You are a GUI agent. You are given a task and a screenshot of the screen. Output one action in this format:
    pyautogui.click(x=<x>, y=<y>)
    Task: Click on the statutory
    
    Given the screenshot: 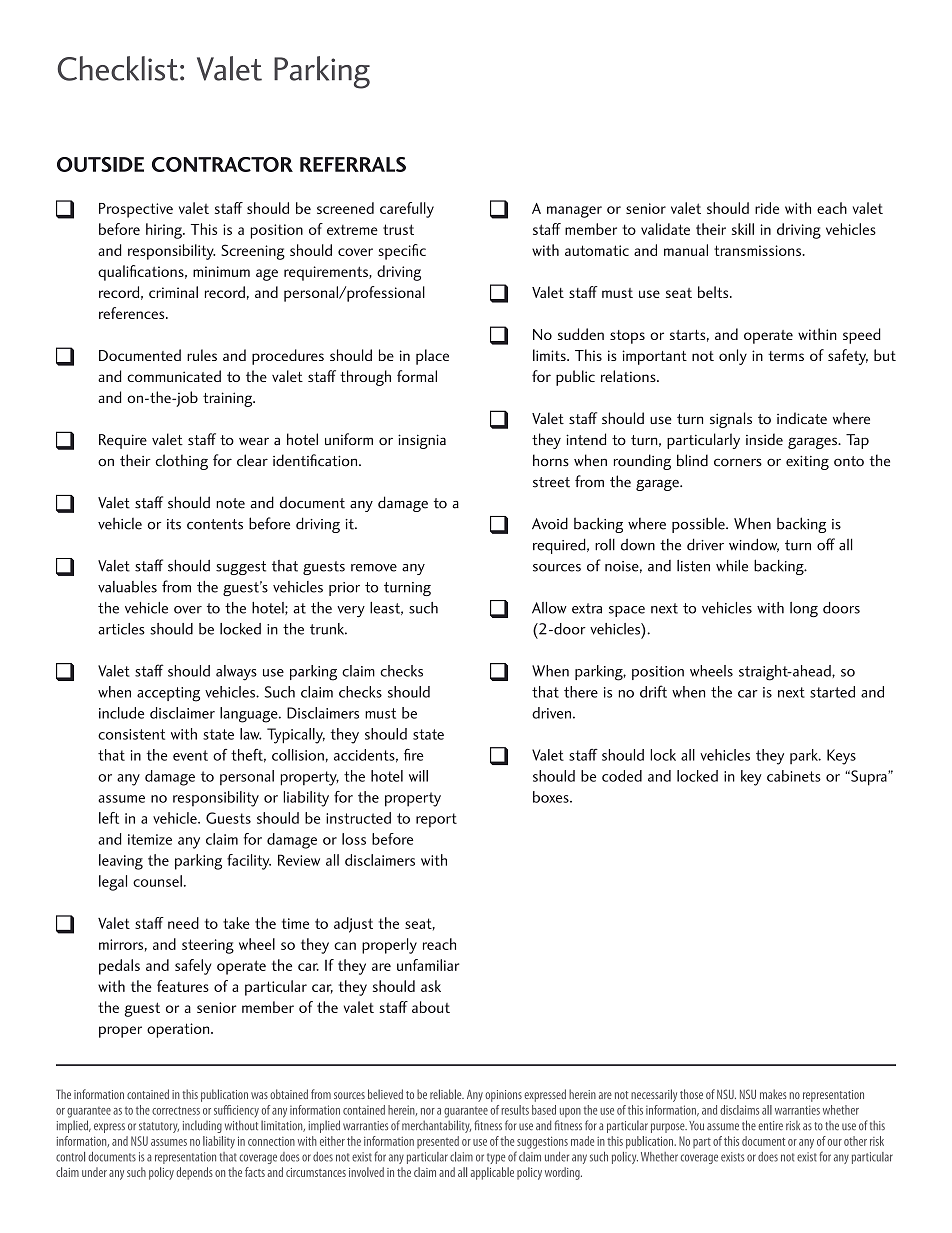 What is the action you would take?
    pyautogui.click(x=159, y=1127)
